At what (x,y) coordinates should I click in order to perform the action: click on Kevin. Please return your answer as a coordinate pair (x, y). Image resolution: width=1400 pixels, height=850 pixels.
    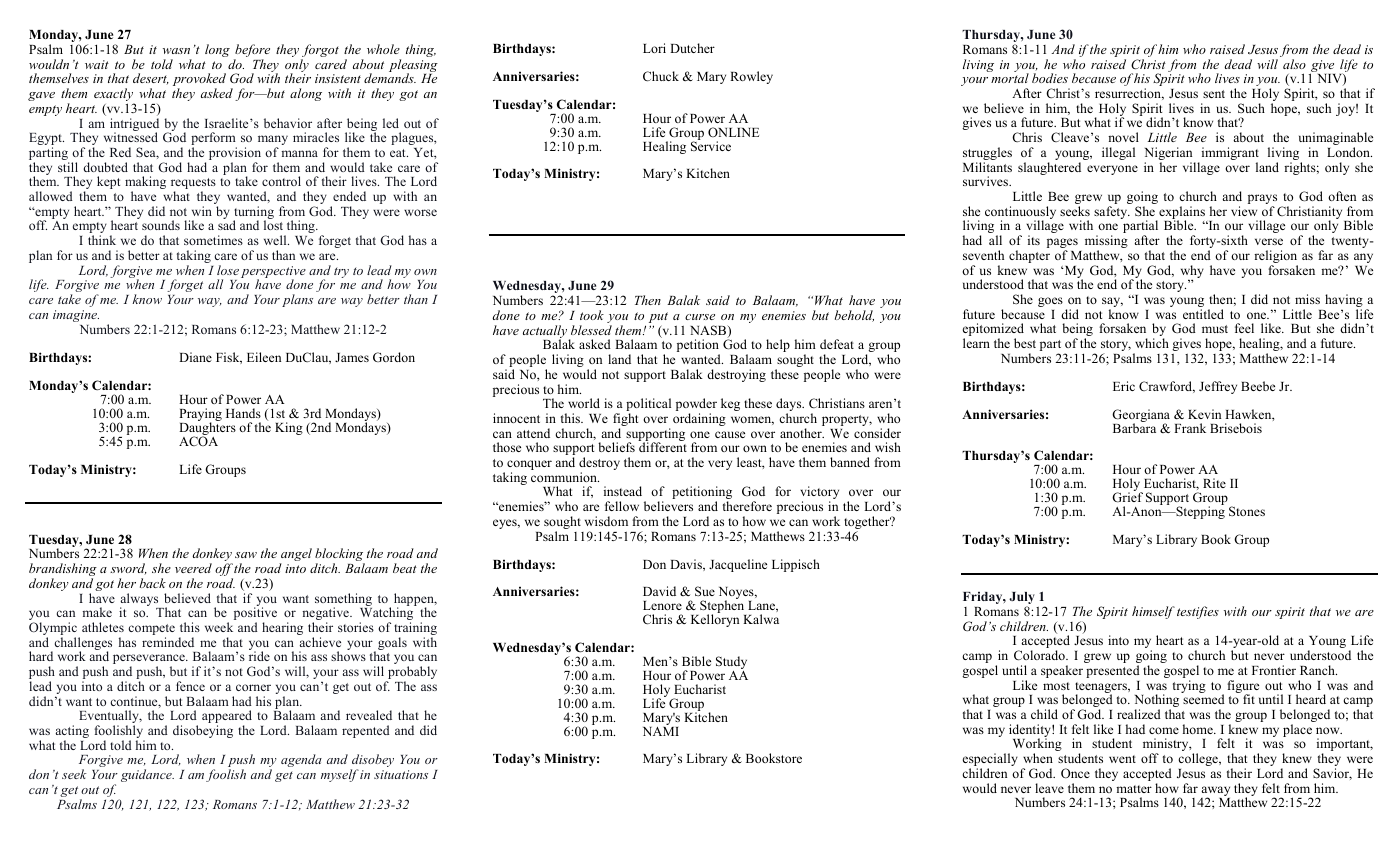
    Looking at the image, I should click on (1204, 414).
